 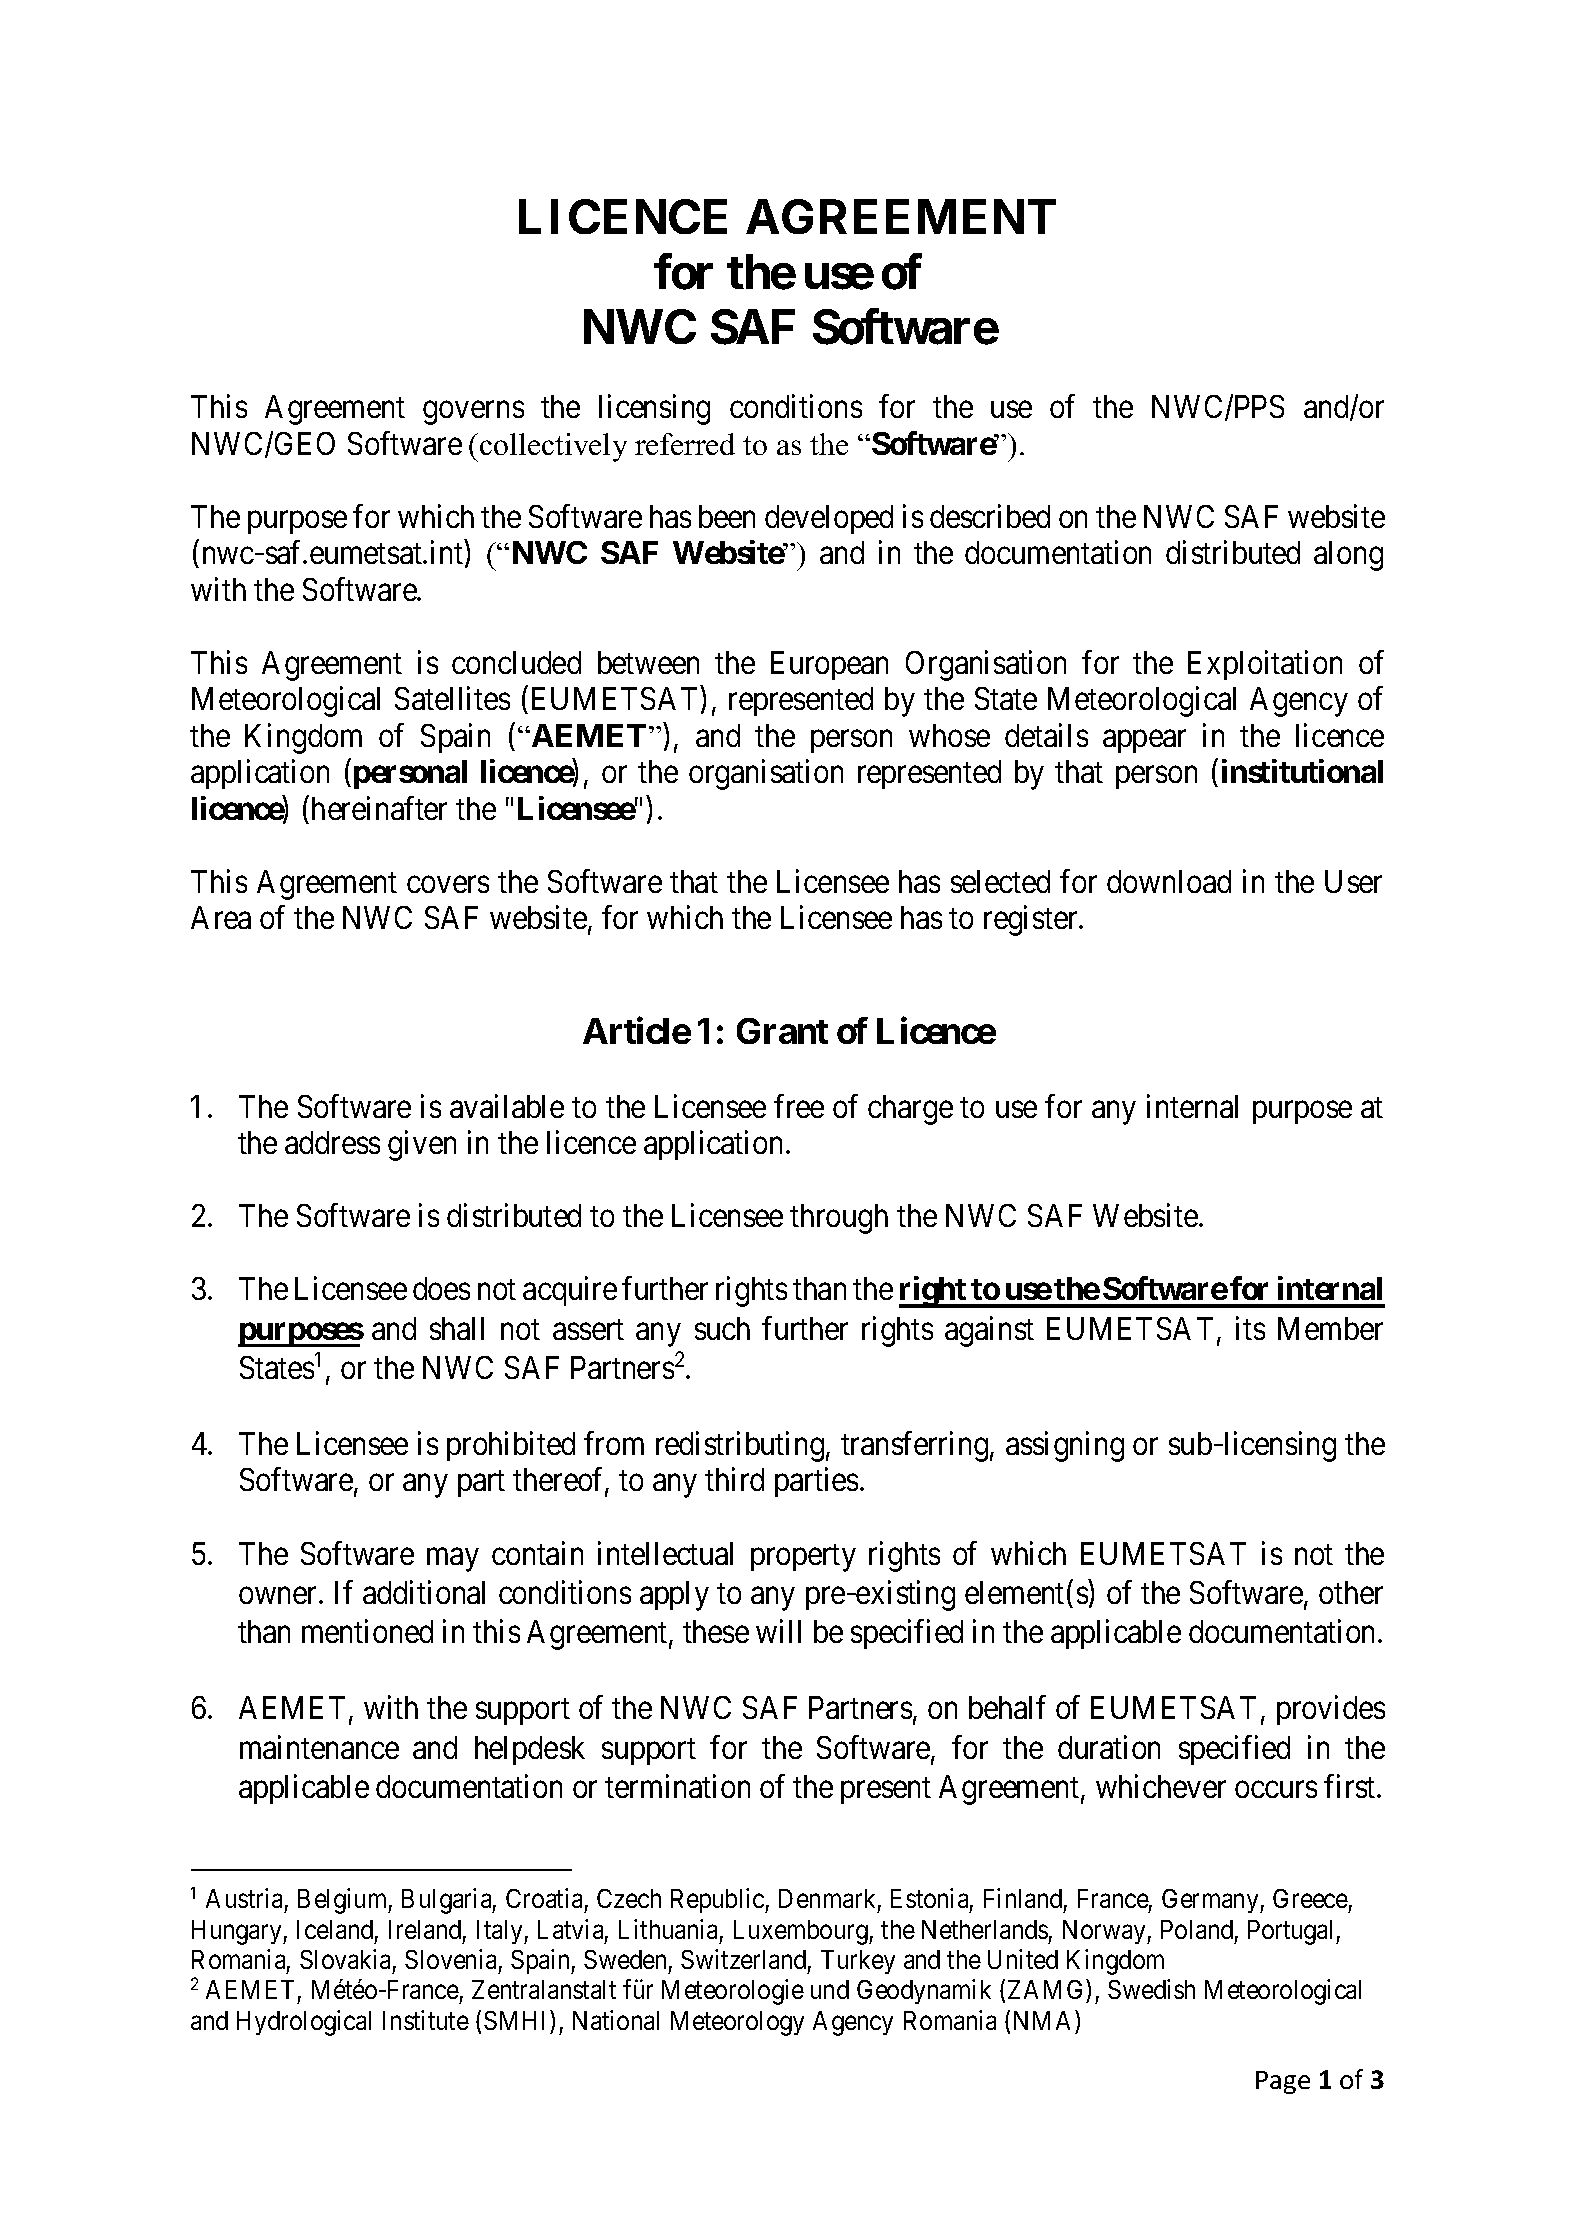 What do you see at coordinates (1151, 1989) in the page?
I see `Swedish` at bounding box center [1151, 1989].
